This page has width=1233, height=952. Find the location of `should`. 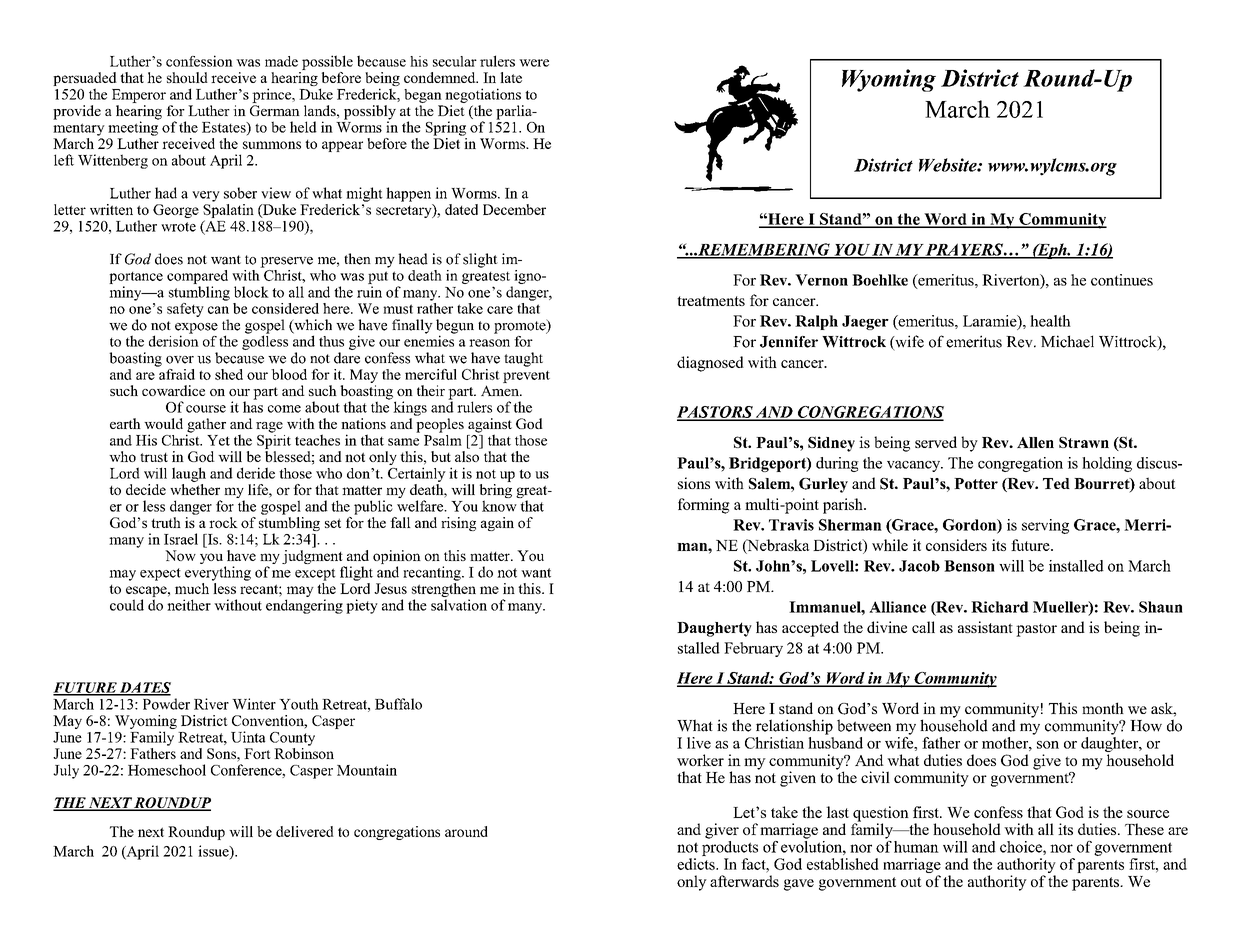

should is located at coordinates (187, 77).
